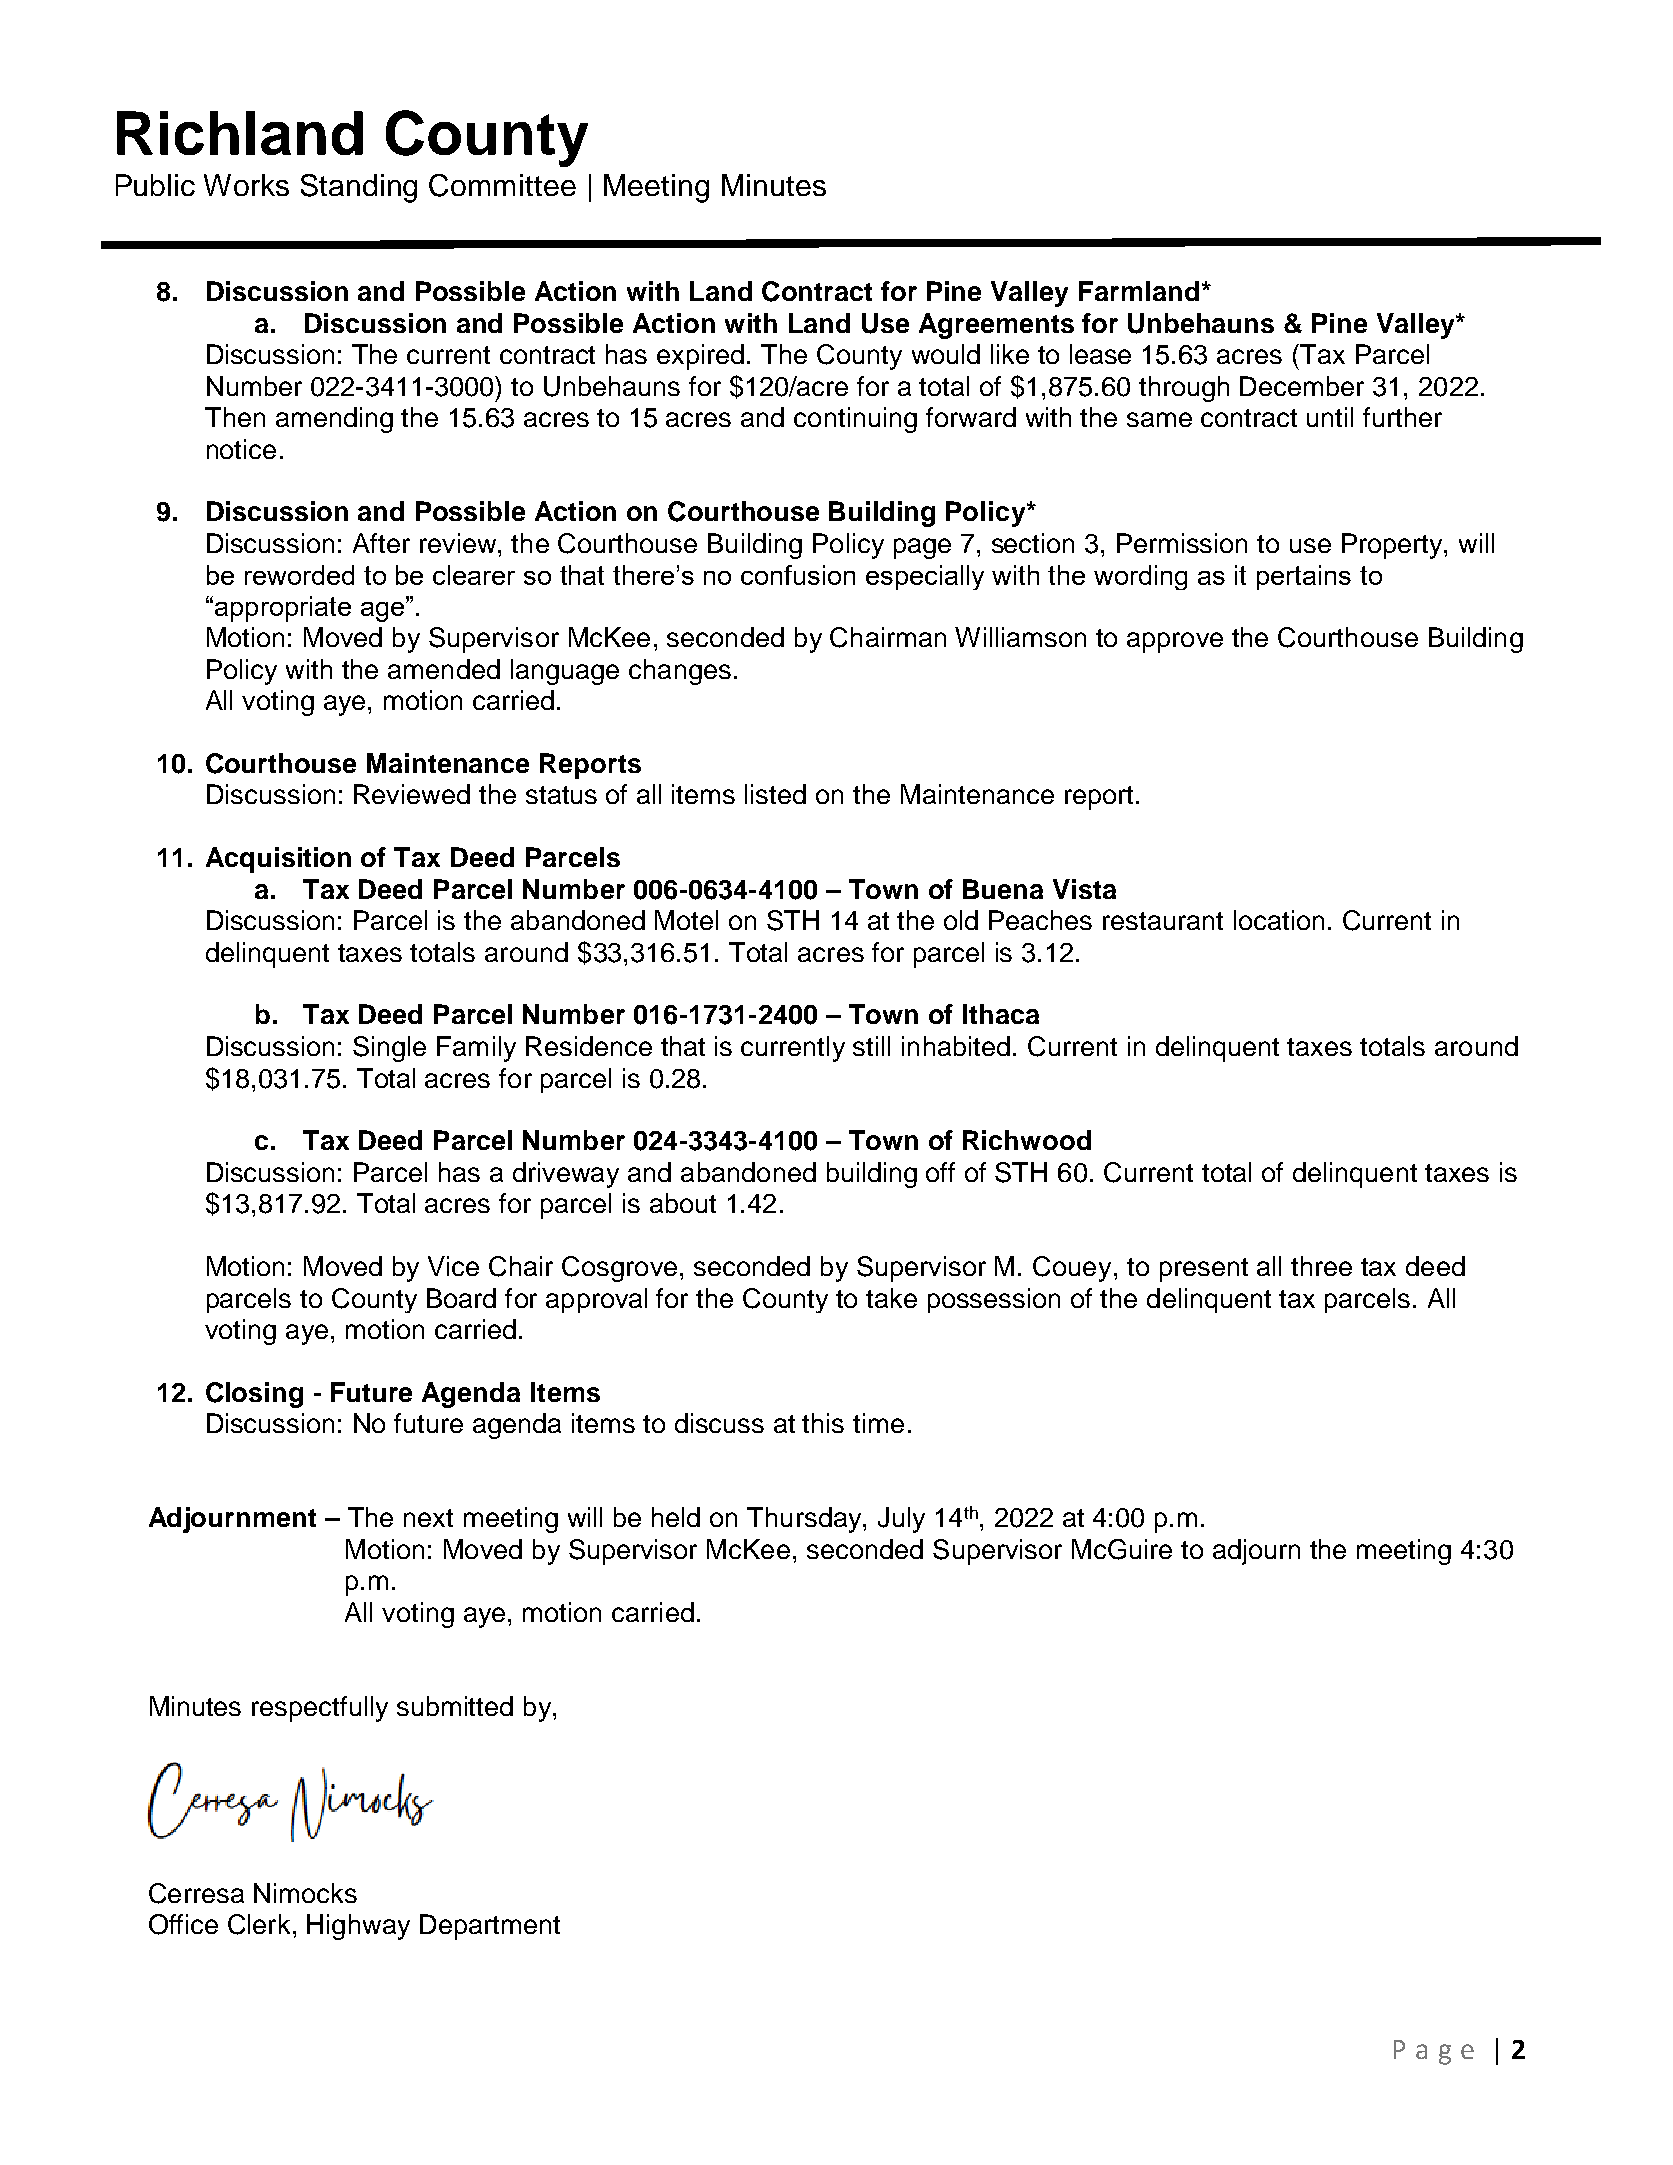 This page has height=2165, width=1673. What do you see at coordinates (389, 1049) in the page?
I see `Single` at bounding box center [389, 1049].
